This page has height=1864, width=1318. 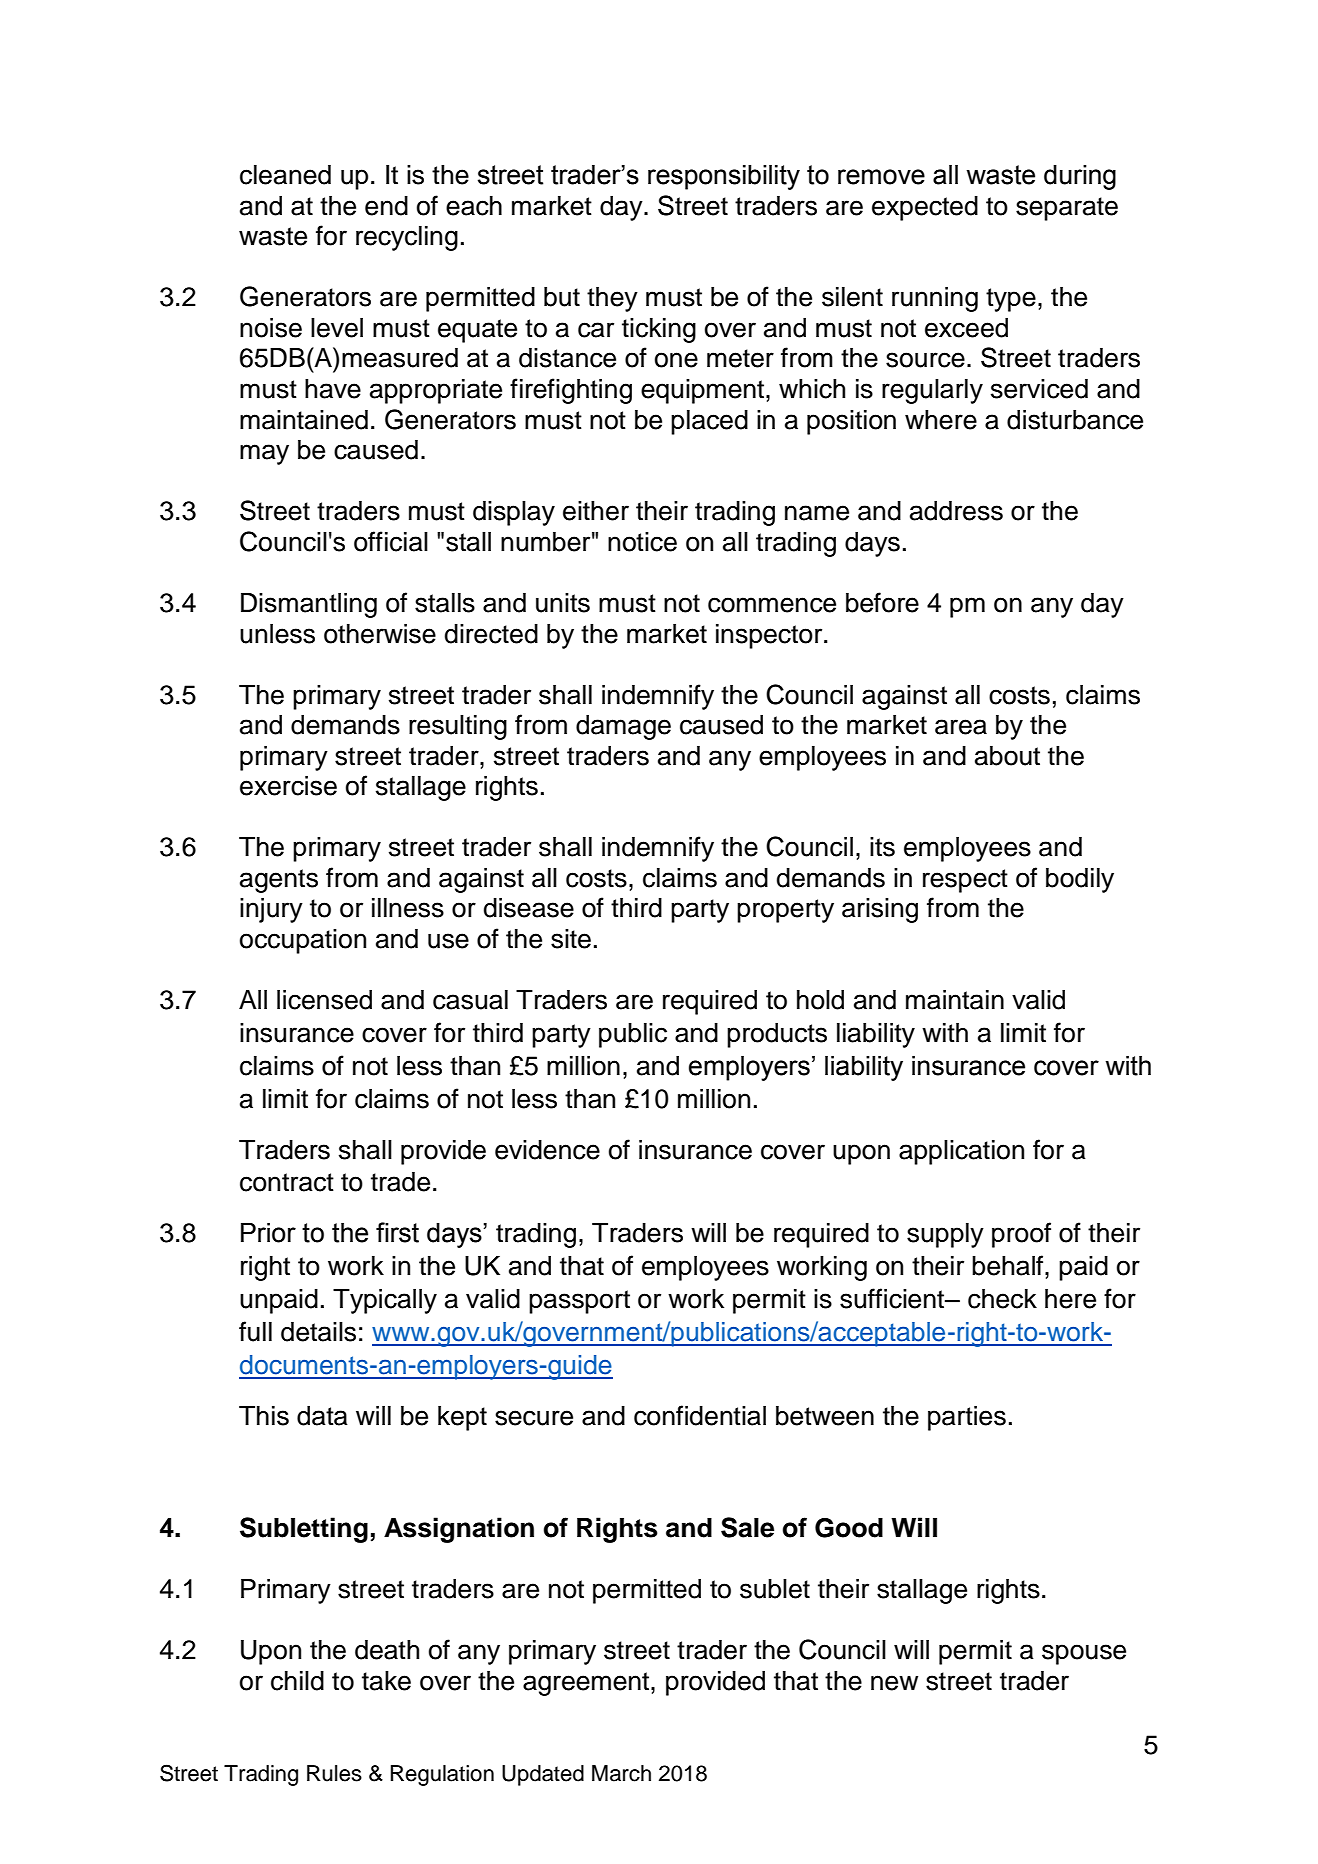 I want to click on expected, so click(x=925, y=208).
